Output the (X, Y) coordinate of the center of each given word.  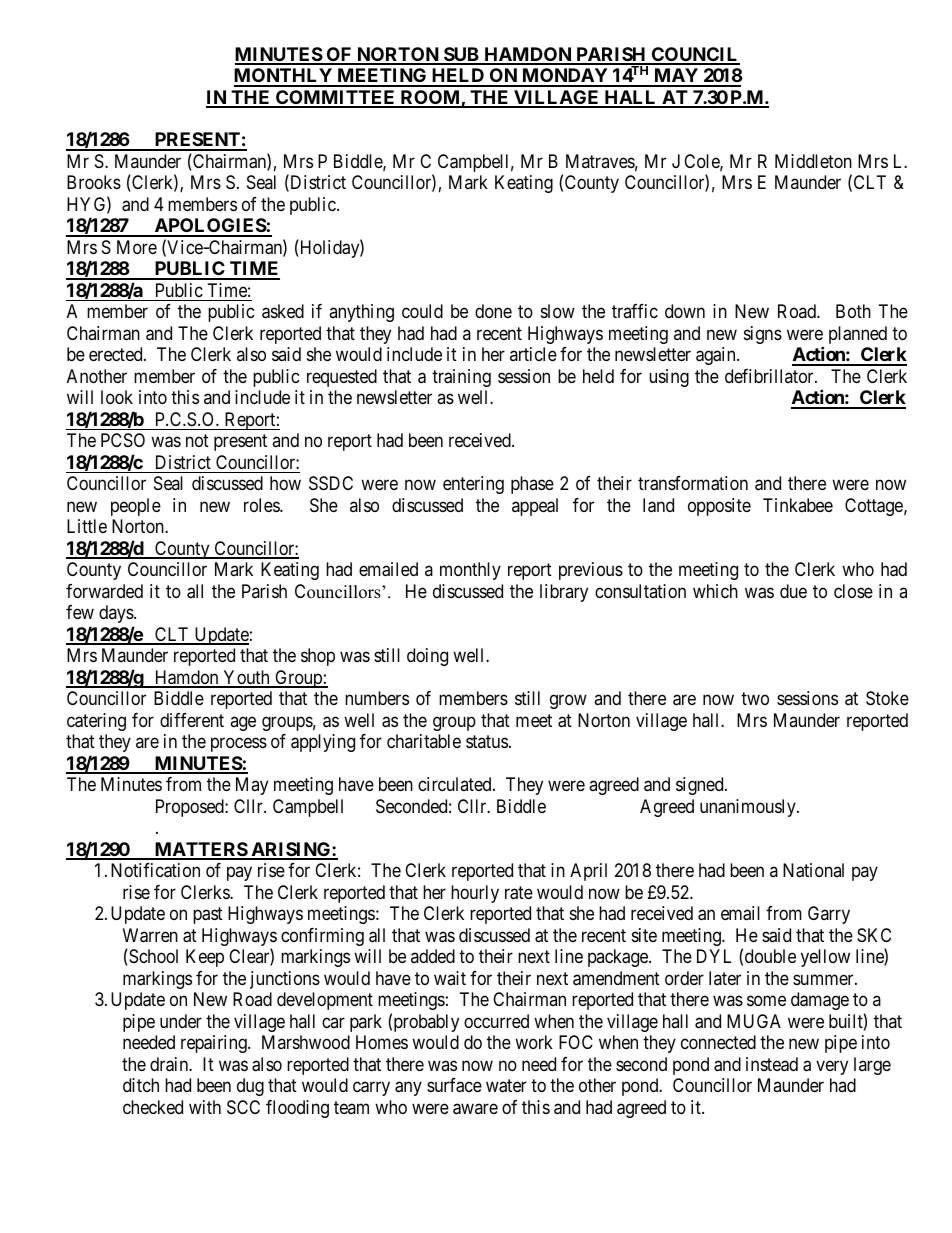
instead (772, 1064)
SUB (461, 55)
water (506, 1086)
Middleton (813, 161)
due (793, 591)
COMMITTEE (336, 98)
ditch (141, 1085)
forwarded (104, 591)
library (564, 593)
